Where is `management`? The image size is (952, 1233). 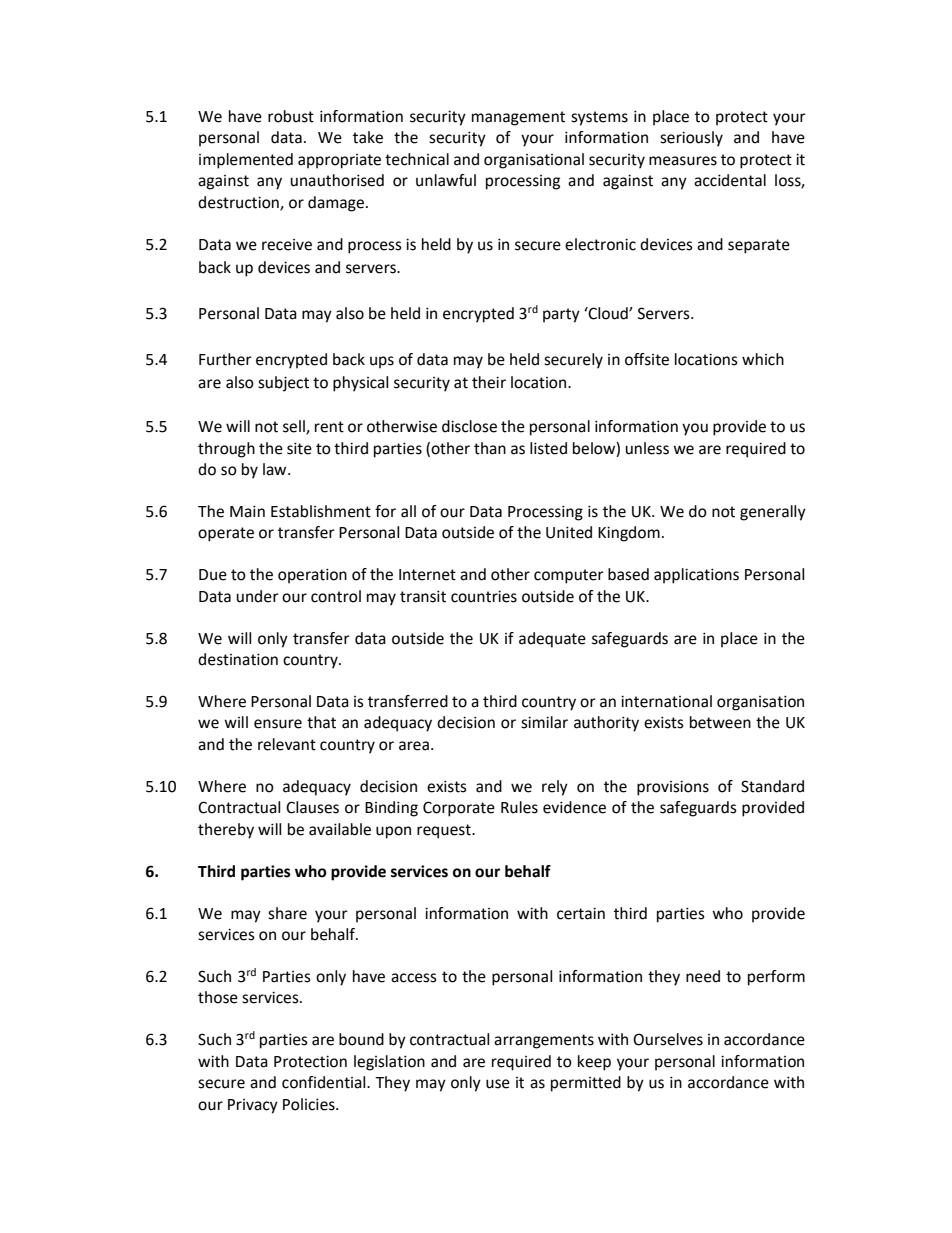
management is located at coordinates (518, 118).
